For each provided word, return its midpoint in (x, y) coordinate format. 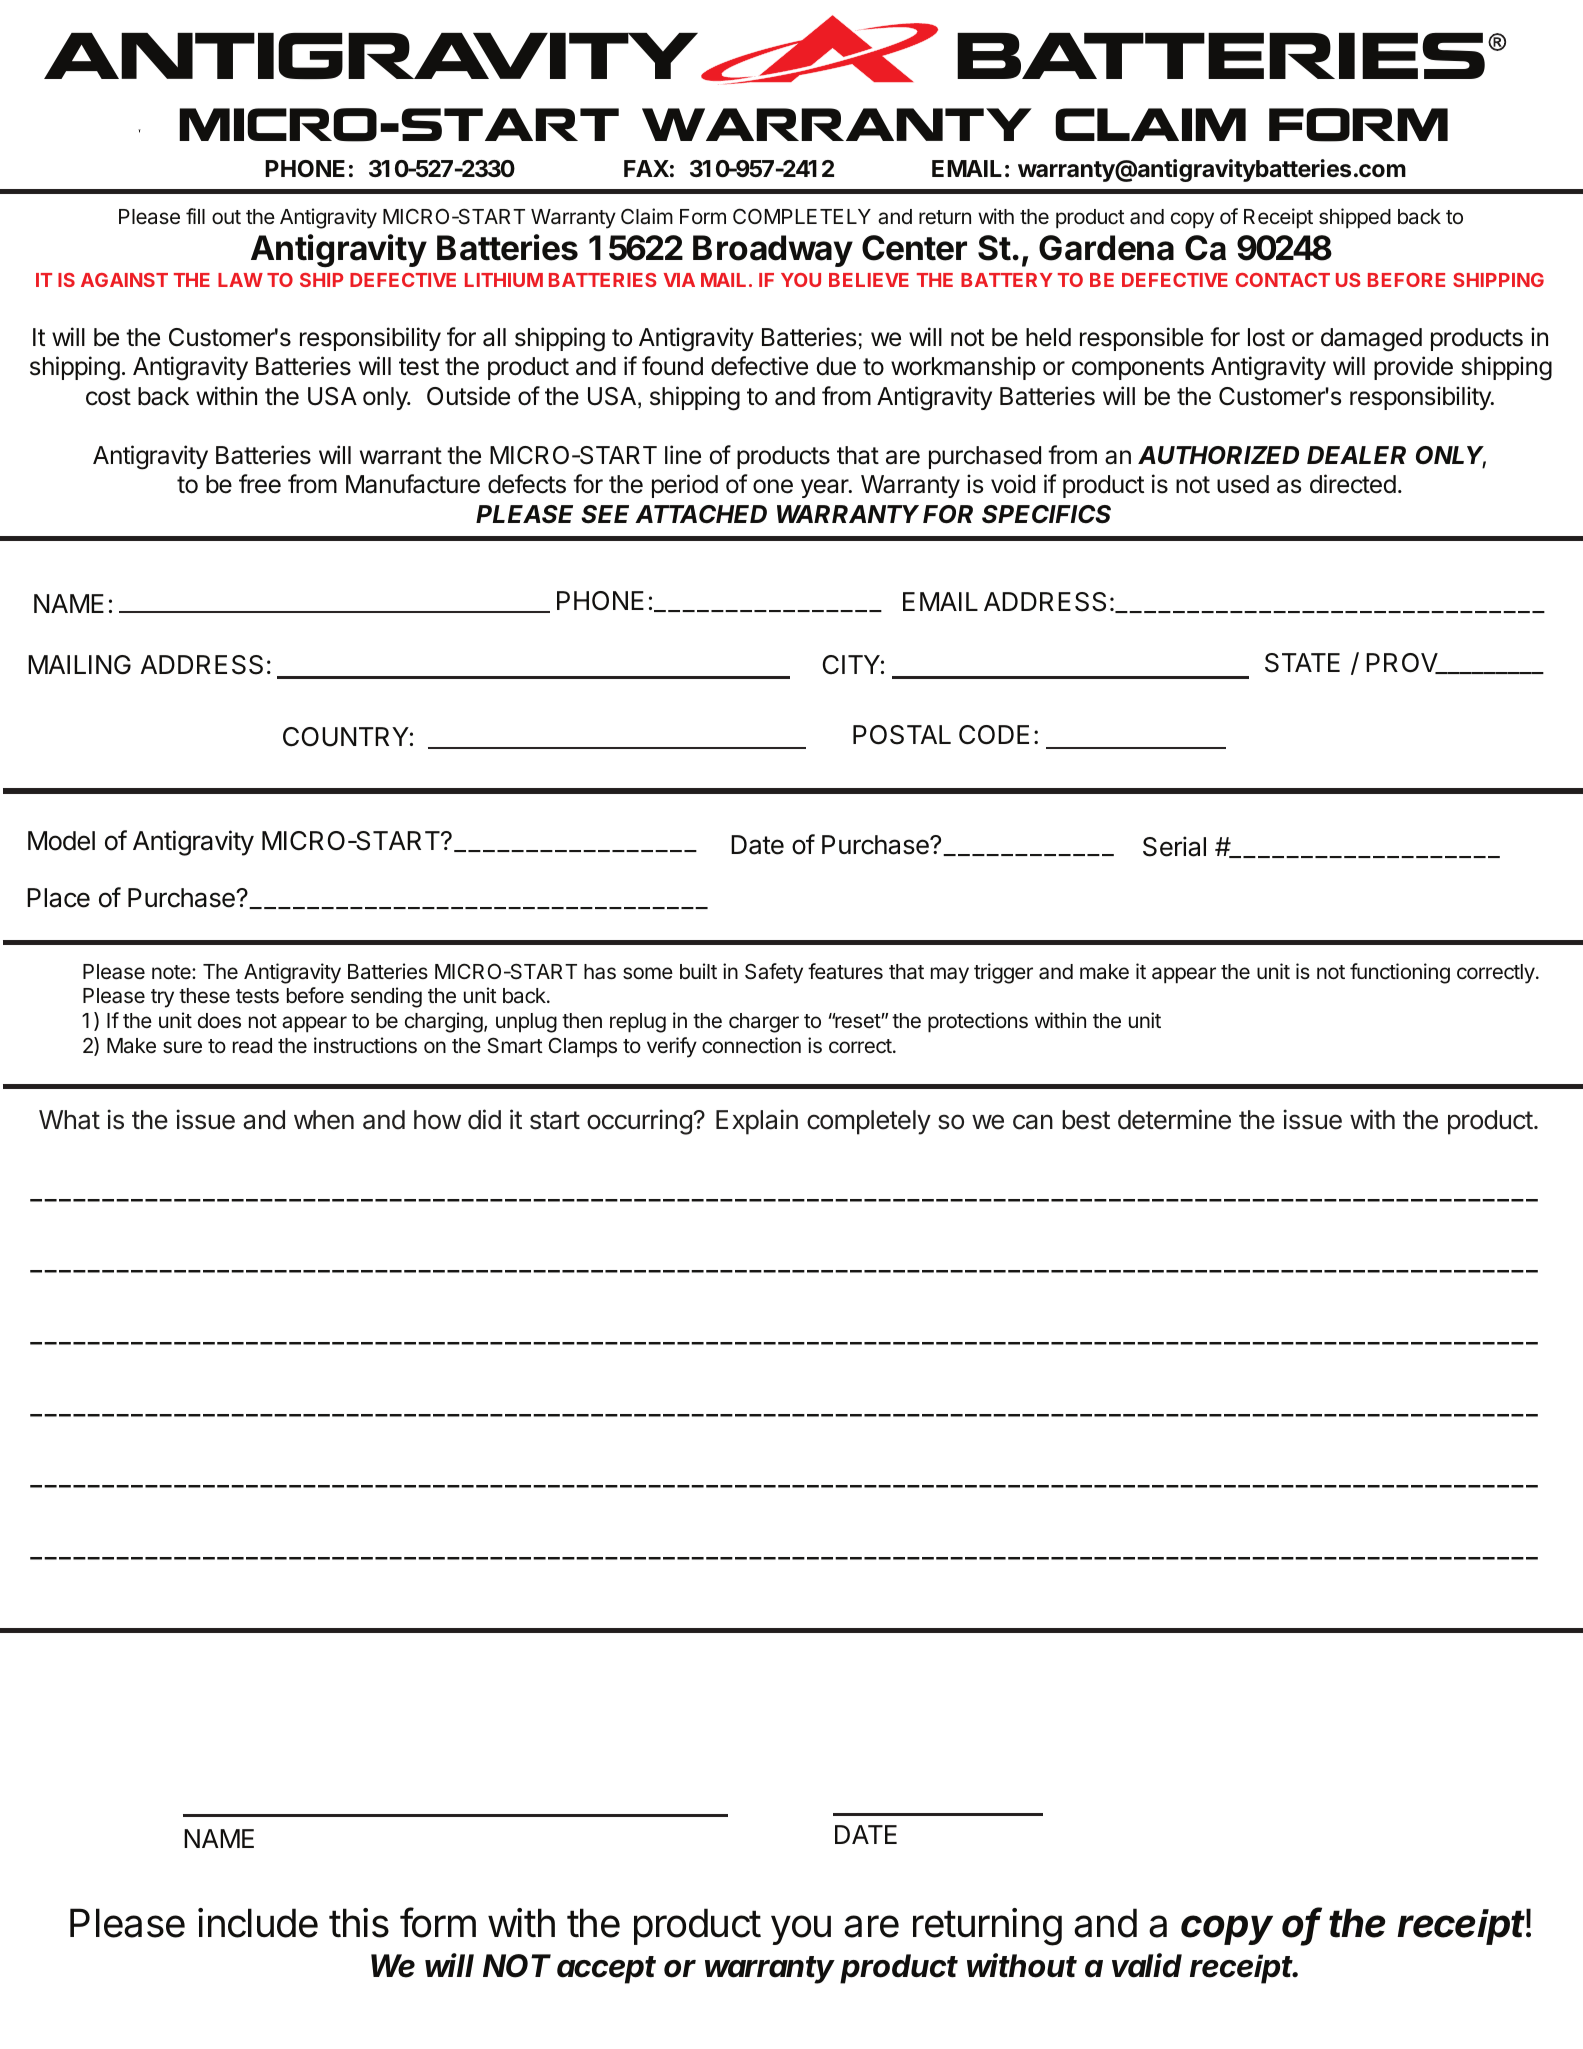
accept (606, 1970)
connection (751, 1045)
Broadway (773, 251)
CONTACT (1283, 280)
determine (1174, 1119)
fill (195, 216)
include (258, 1923)
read (252, 1046)
